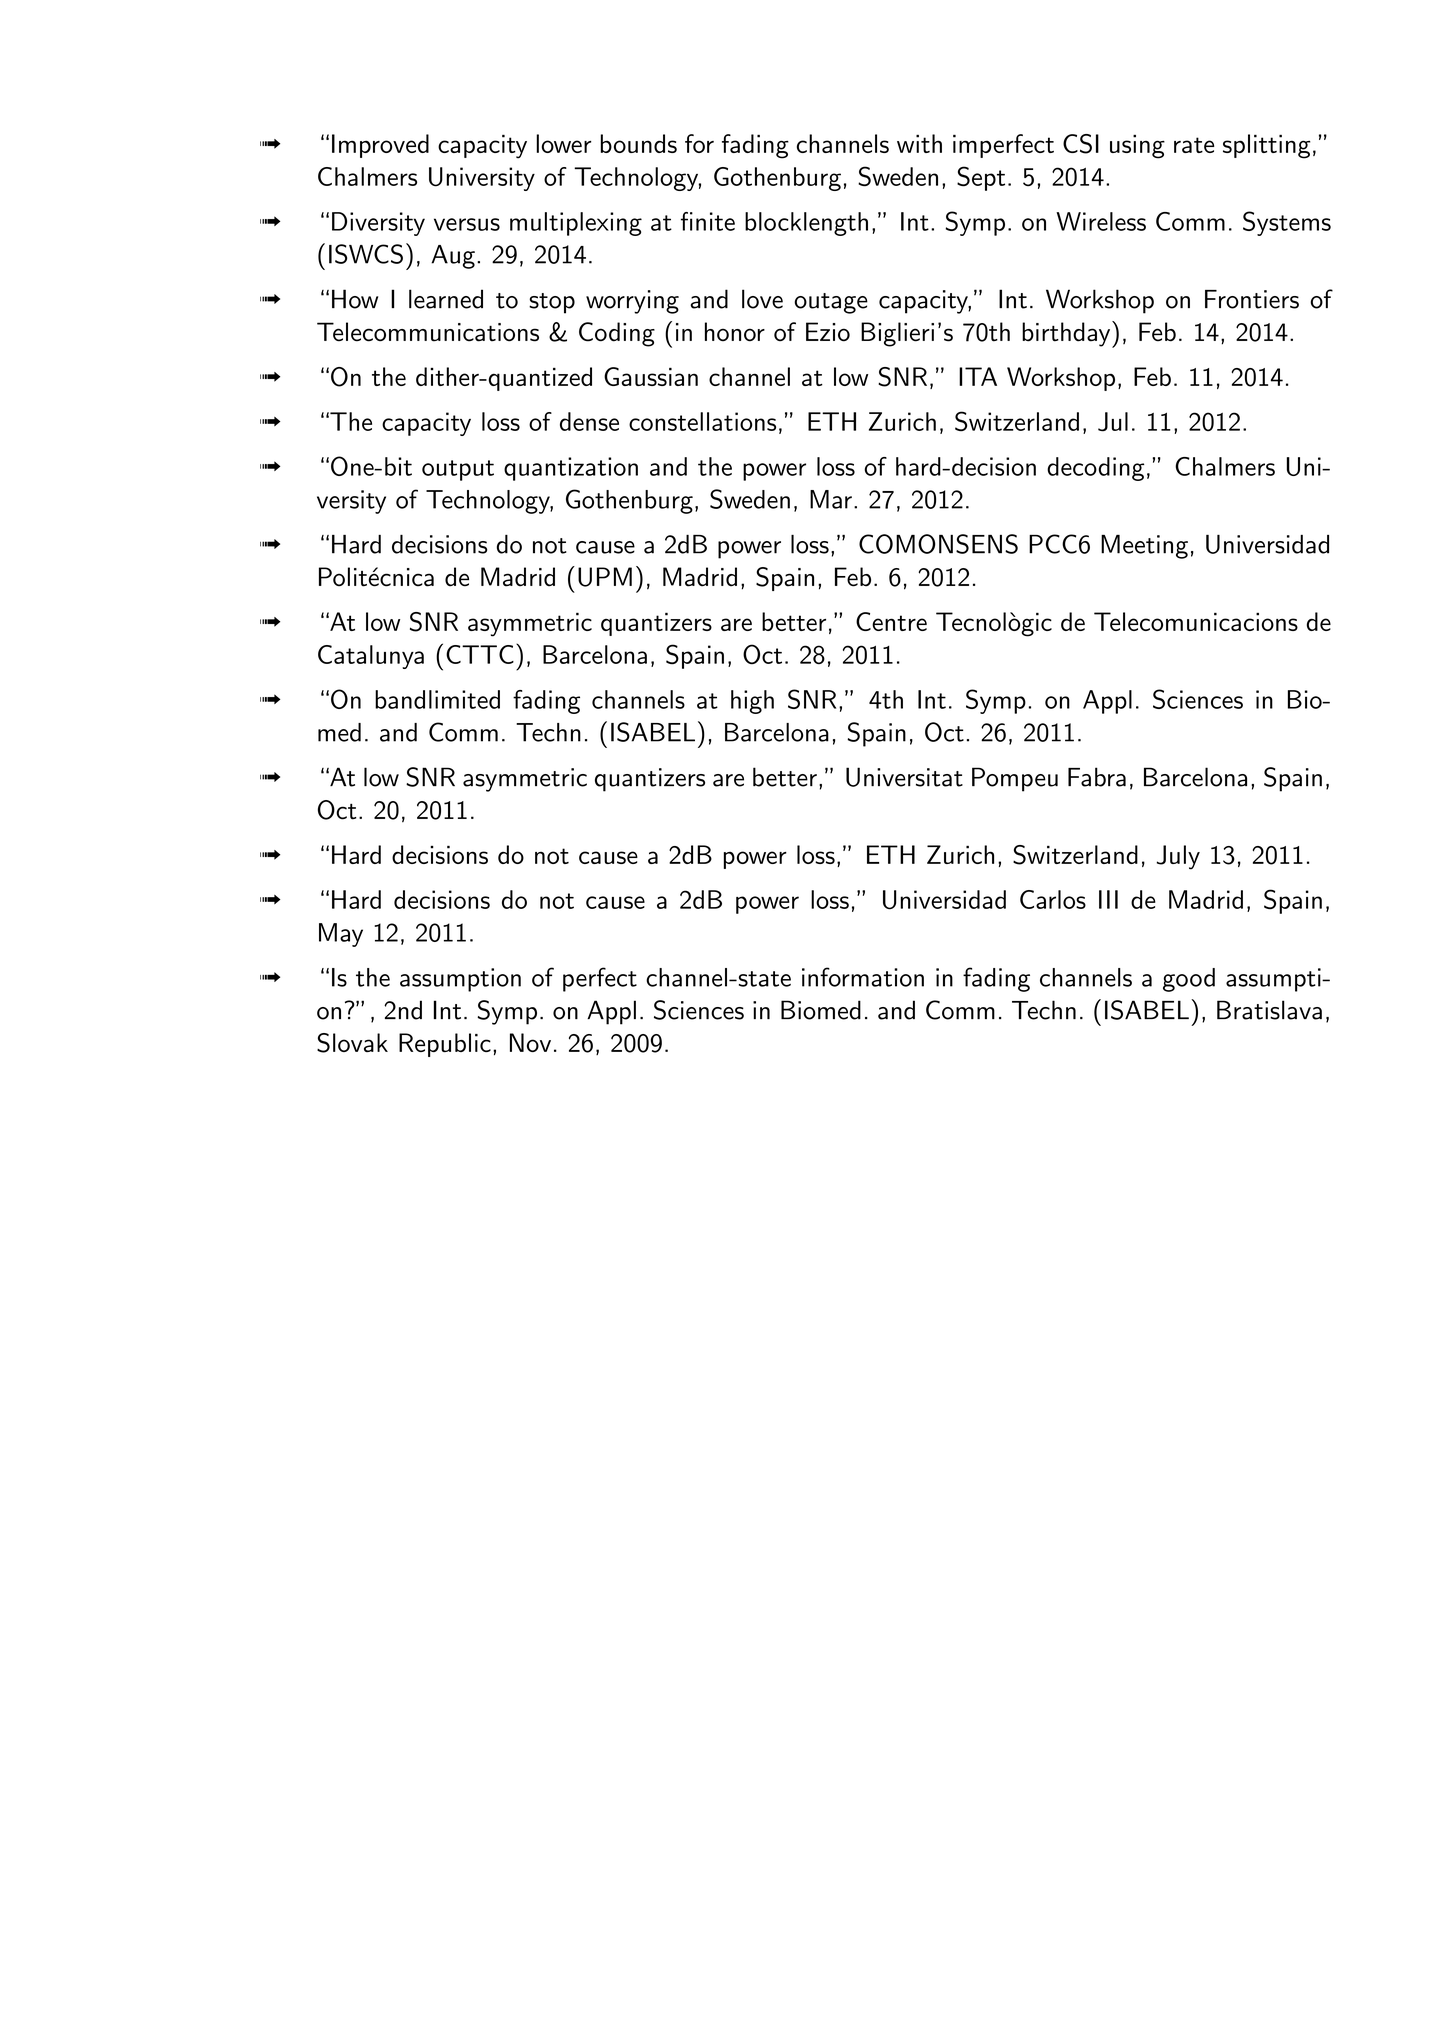 The height and width of the page is (2038, 1441). Describe the element at coordinates (891, 621) in the page. I see `Centre` at that location.
